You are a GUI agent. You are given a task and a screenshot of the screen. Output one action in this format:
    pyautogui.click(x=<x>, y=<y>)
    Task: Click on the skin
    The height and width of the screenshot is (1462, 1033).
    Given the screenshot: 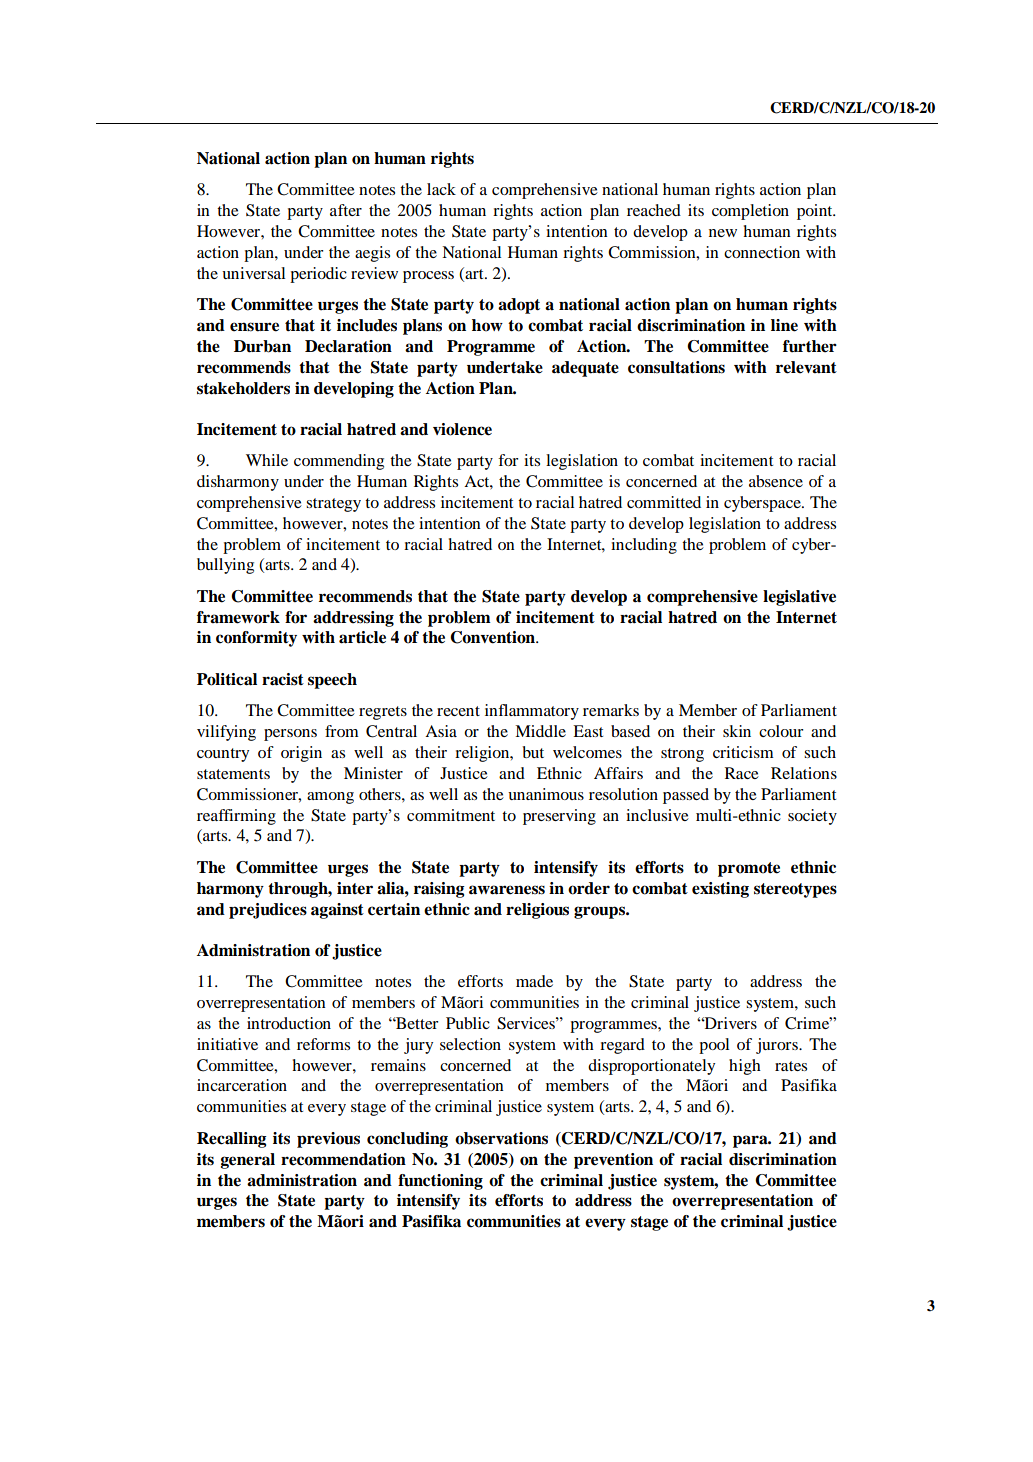 What is the action you would take?
    pyautogui.click(x=737, y=731)
